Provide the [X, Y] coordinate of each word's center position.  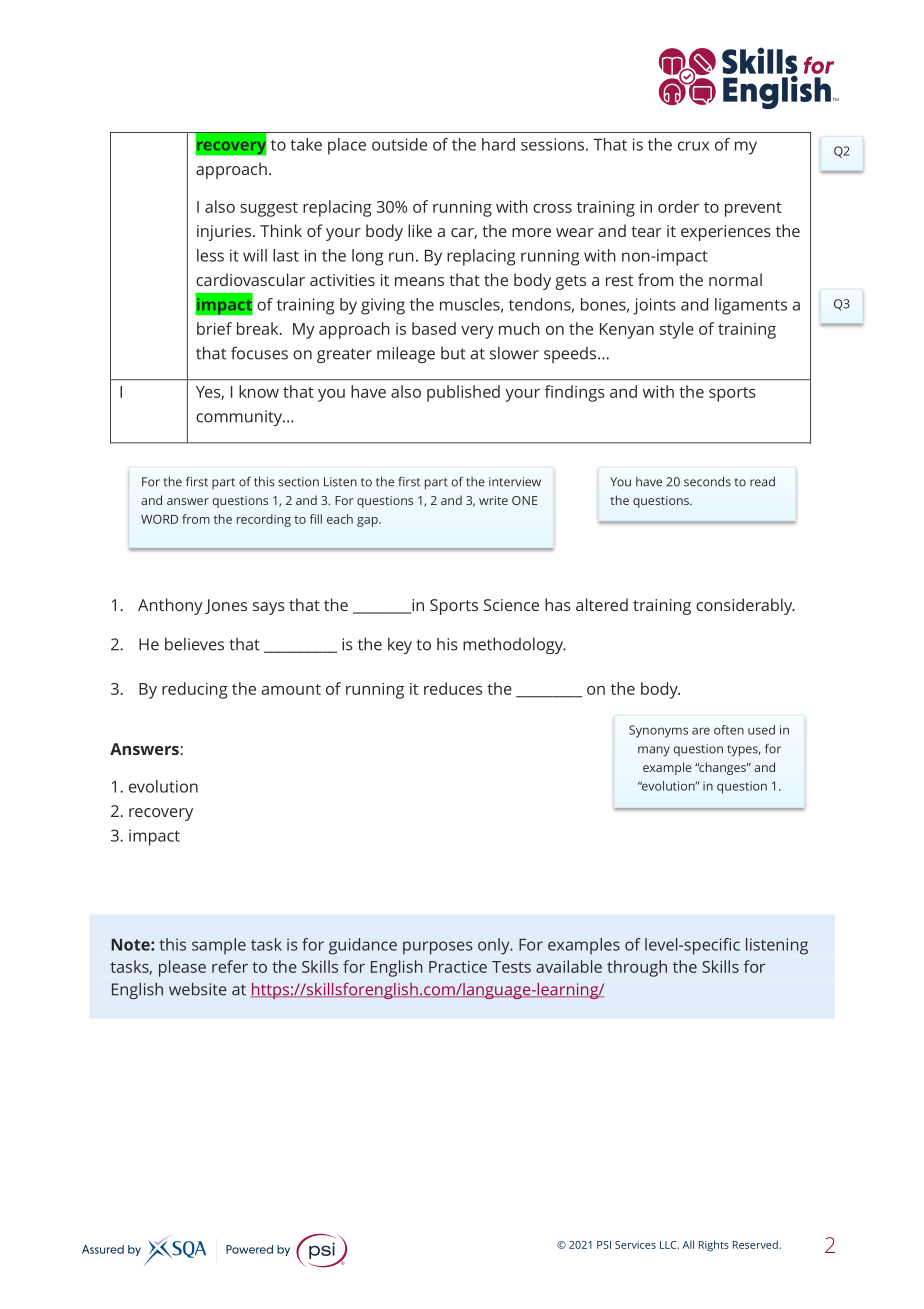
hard [498, 144]
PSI [604, 1245]
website [198, 989]
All [688, 1244]
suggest [269, 209]
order [678, 206]
